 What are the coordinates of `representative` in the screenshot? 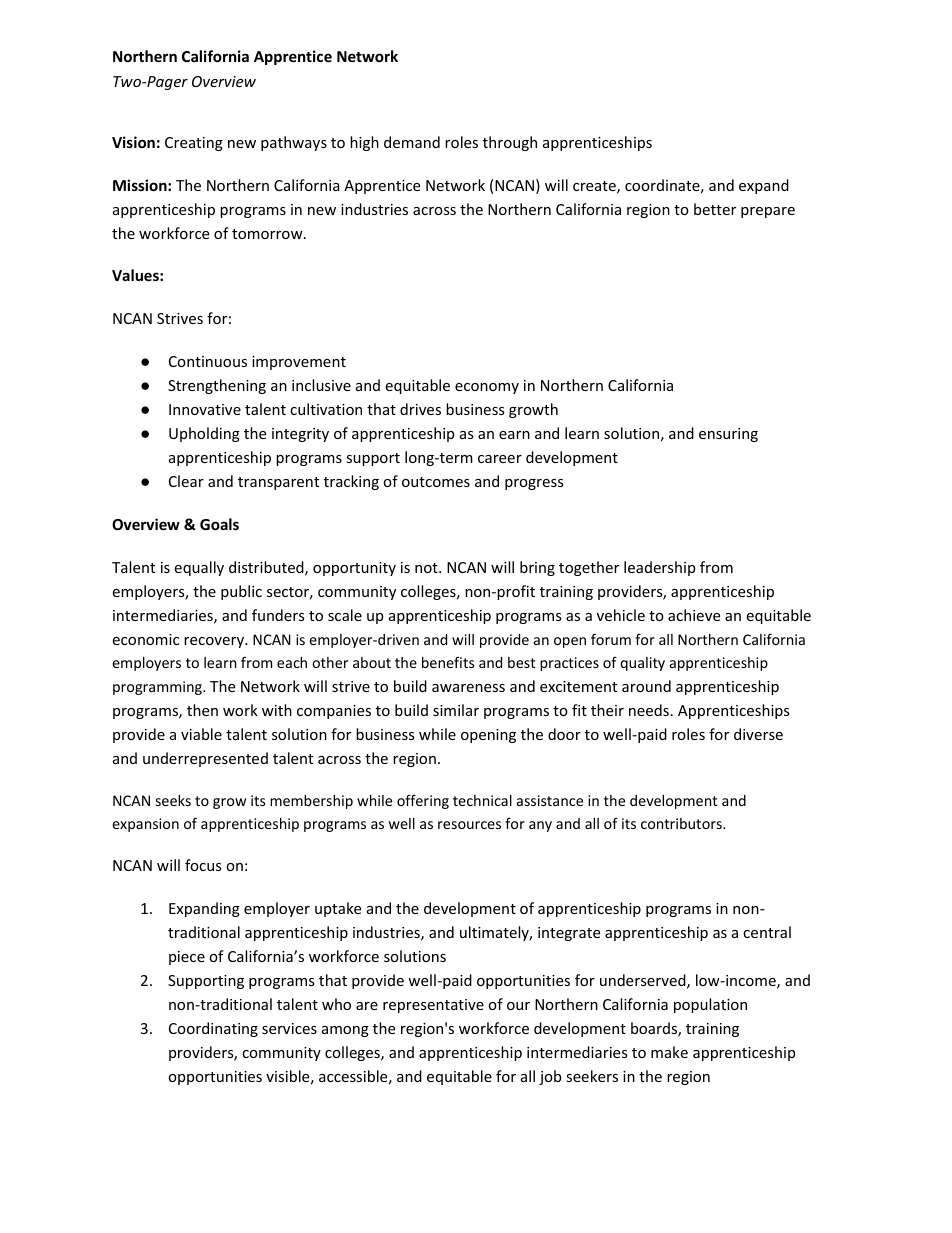 It's located at (433, 1006).
